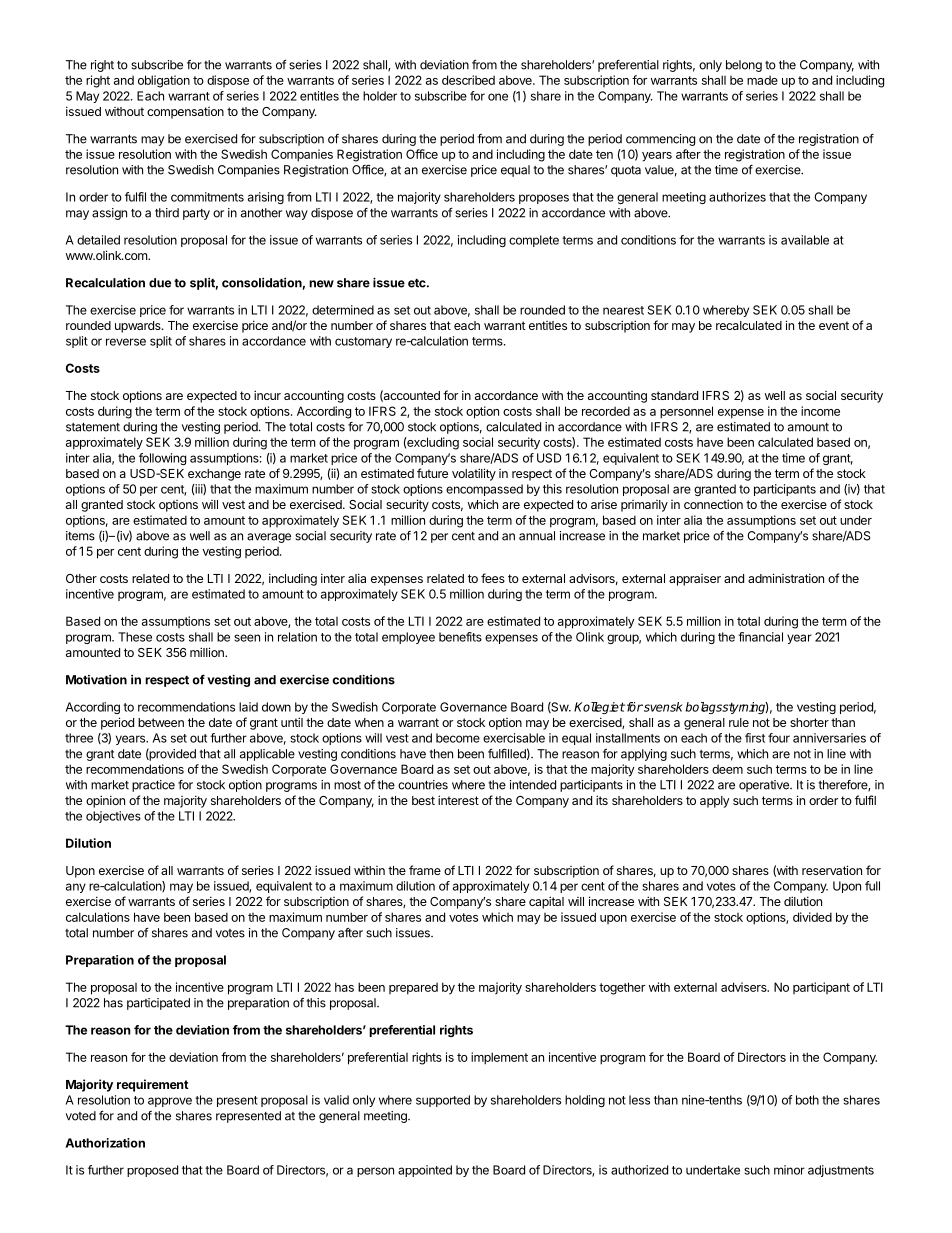  Describe the element at coordinates (170, 1102) in the image. I see `approve` at that location.
